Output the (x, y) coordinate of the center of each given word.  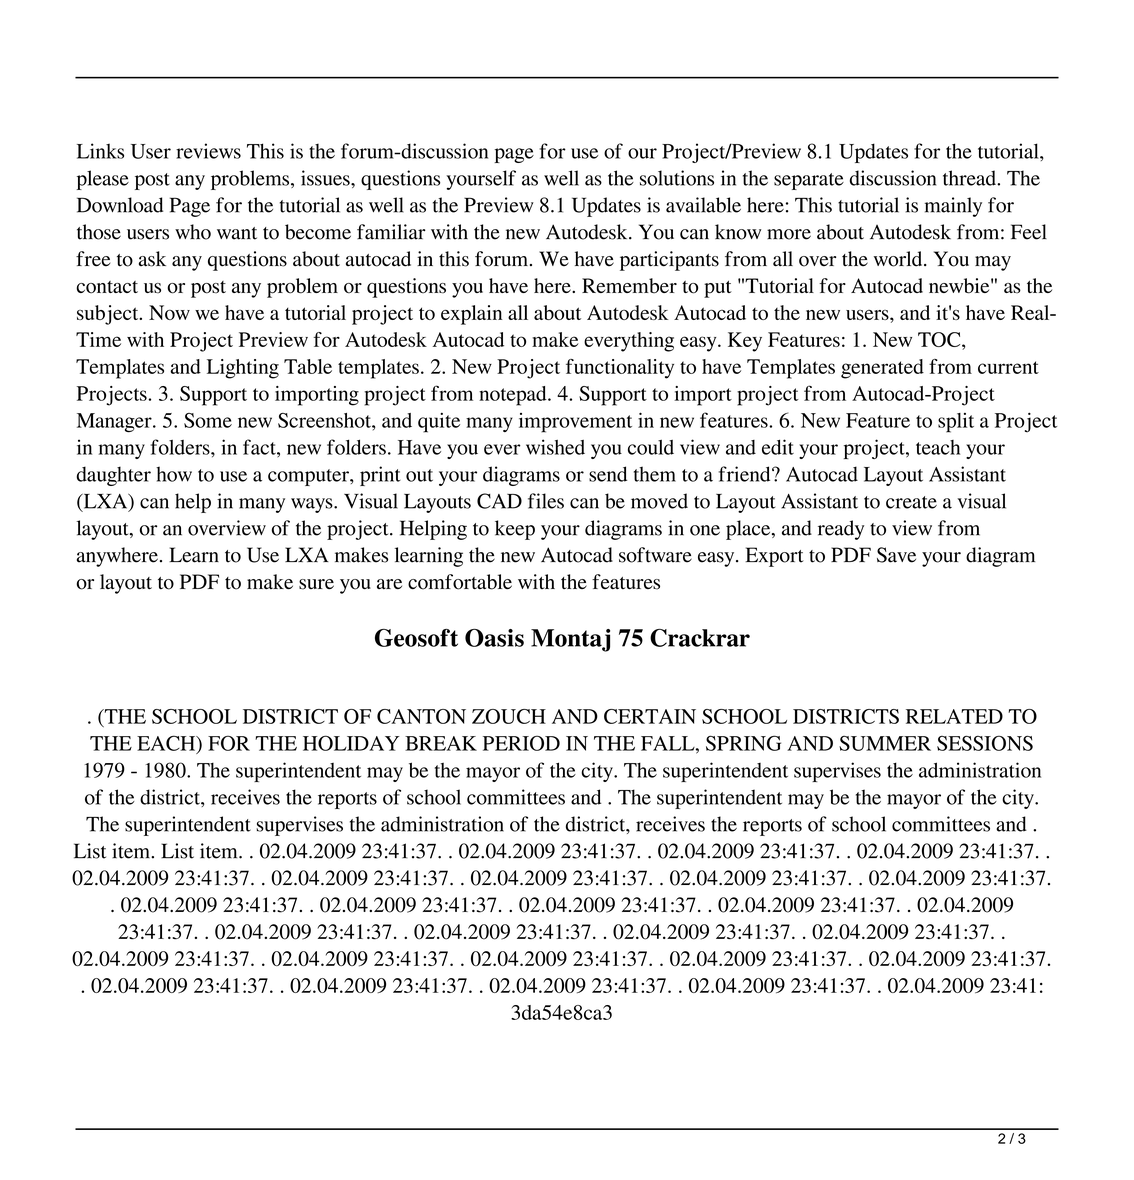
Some (208, 420)
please (103, 180)
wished (555, 447)
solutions (677, 178)
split (956, 423)
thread (970, 178)
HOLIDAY (351, 743)
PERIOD (521, 743)
